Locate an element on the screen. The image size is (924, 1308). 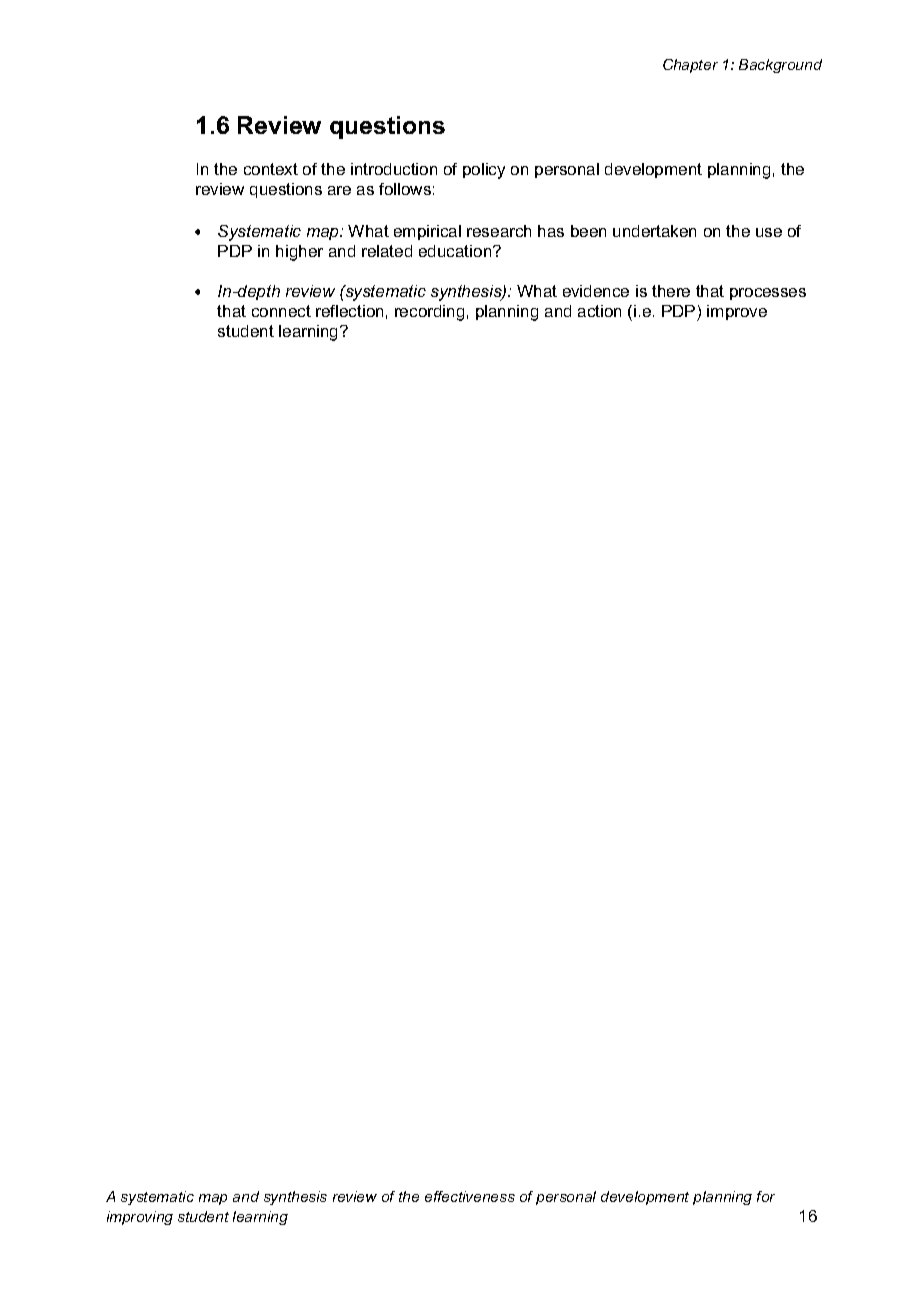
connect is located at coordinates (281, 311).
